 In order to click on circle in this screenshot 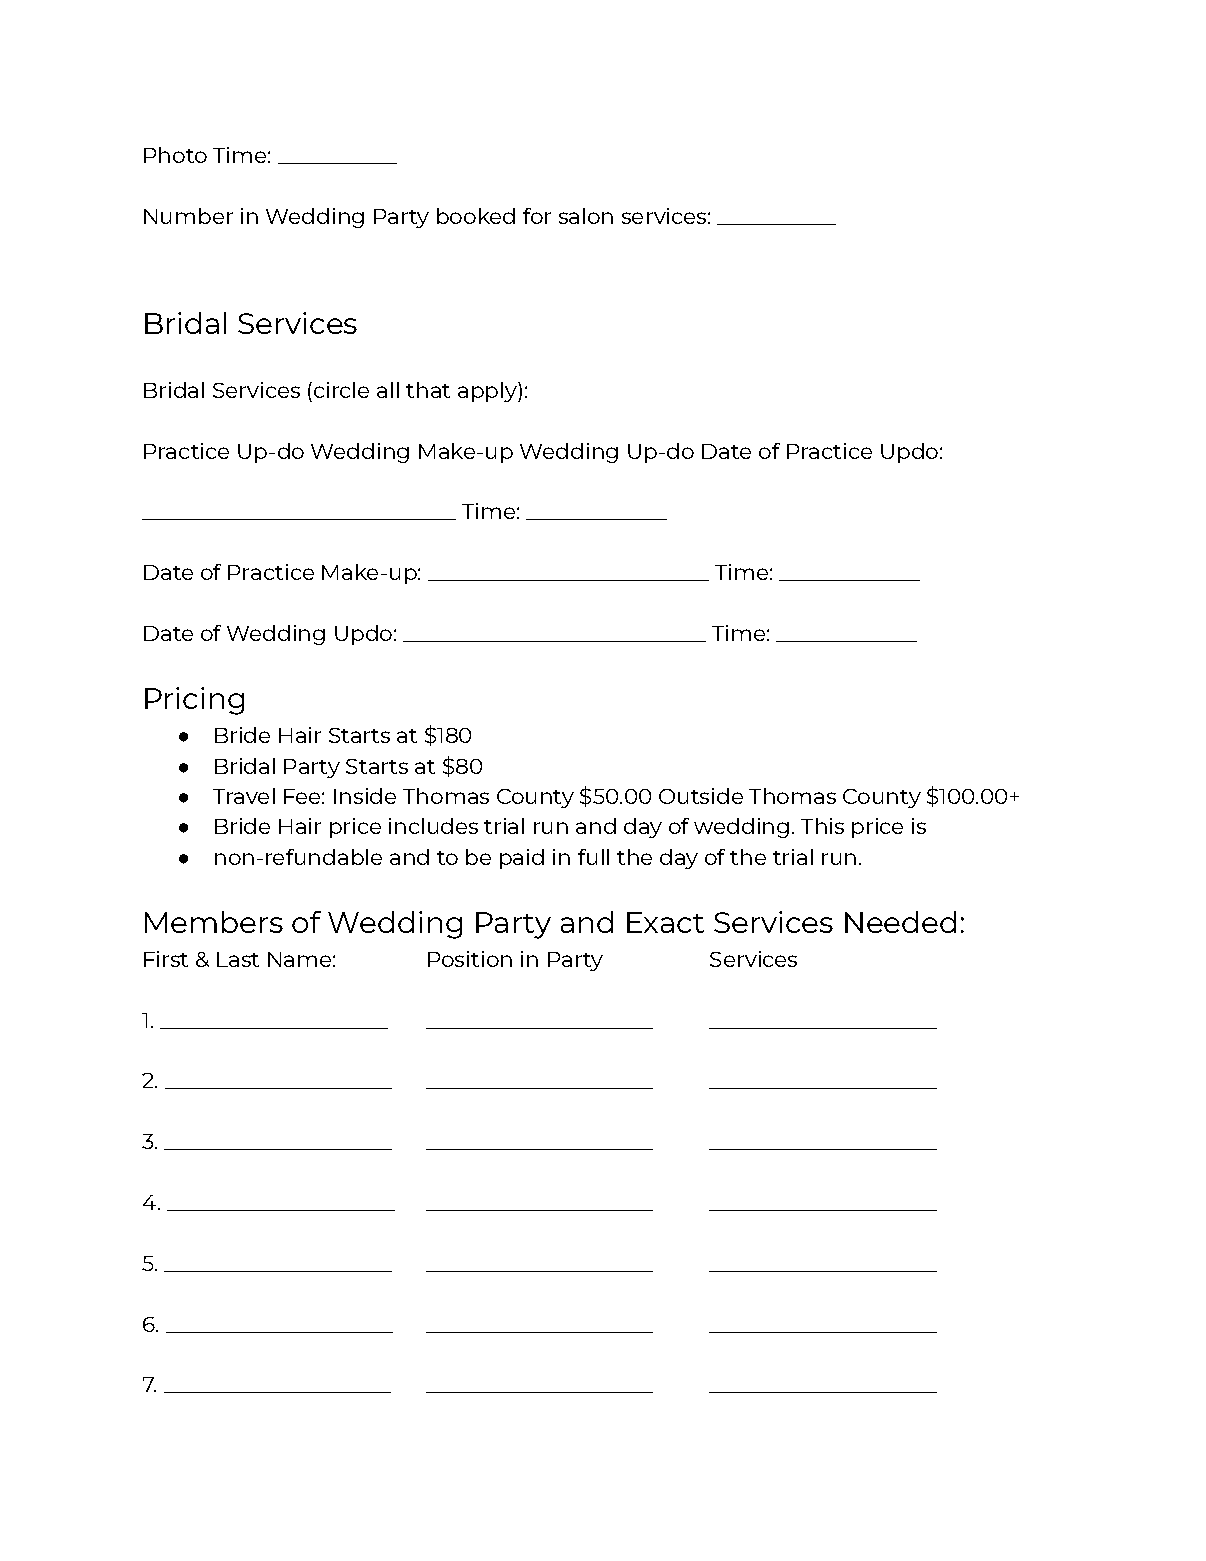, I will do `click(341, 390)`.
